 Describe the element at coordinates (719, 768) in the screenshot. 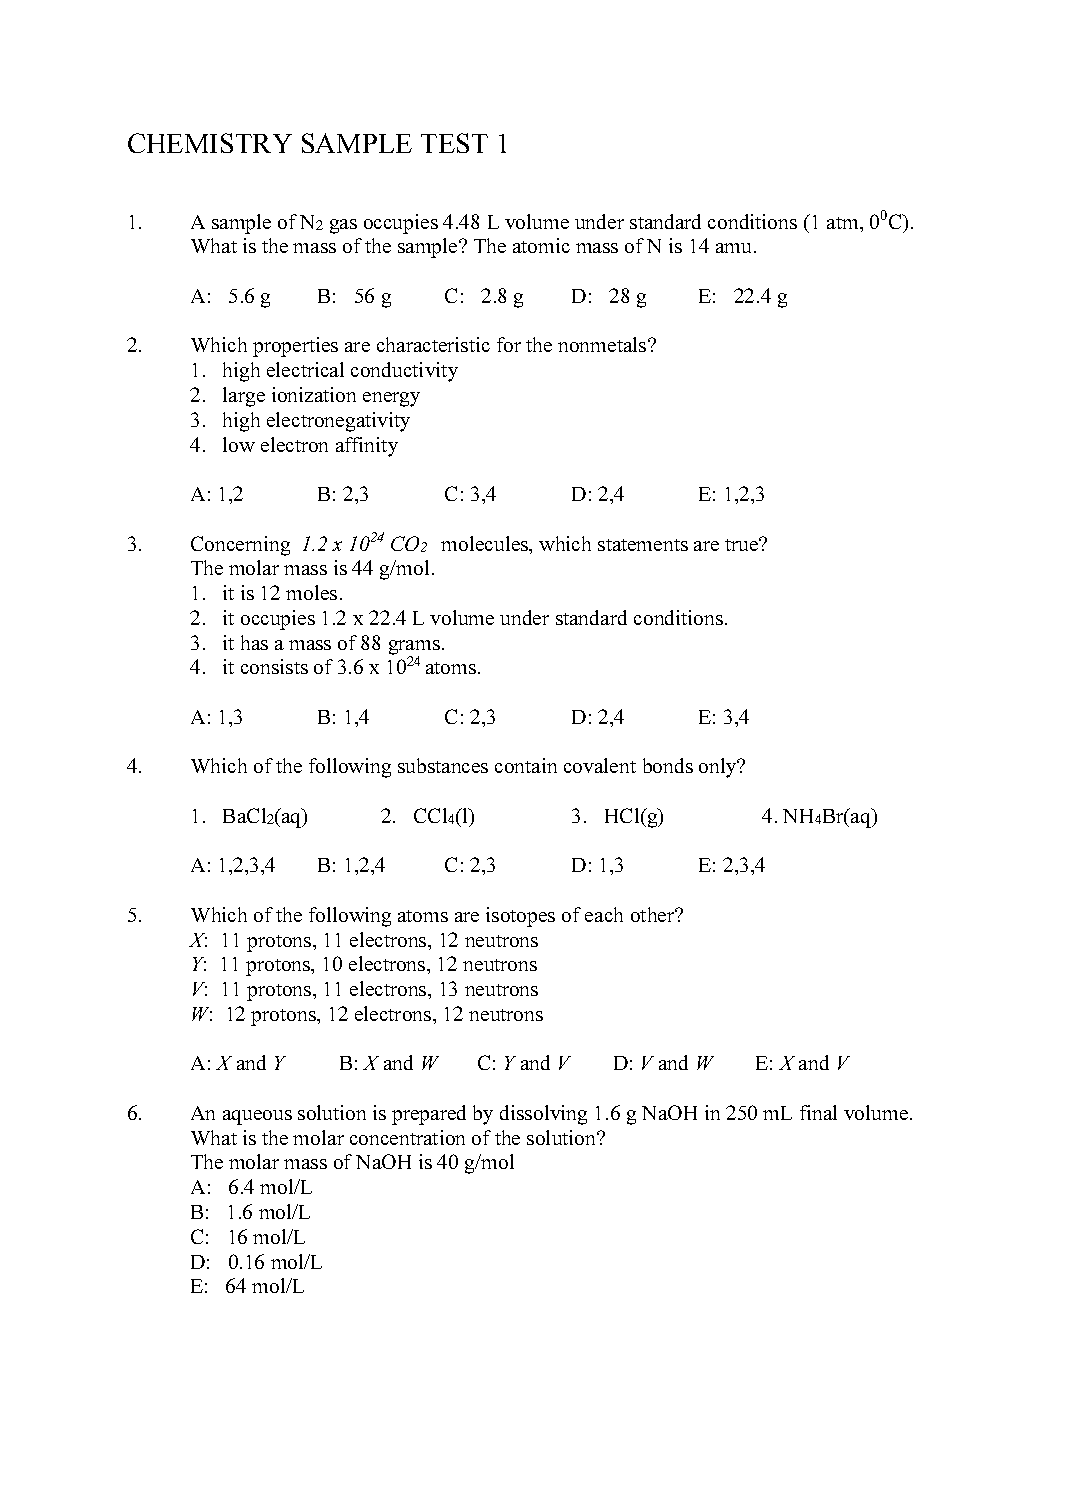

I see `only` at that location.
